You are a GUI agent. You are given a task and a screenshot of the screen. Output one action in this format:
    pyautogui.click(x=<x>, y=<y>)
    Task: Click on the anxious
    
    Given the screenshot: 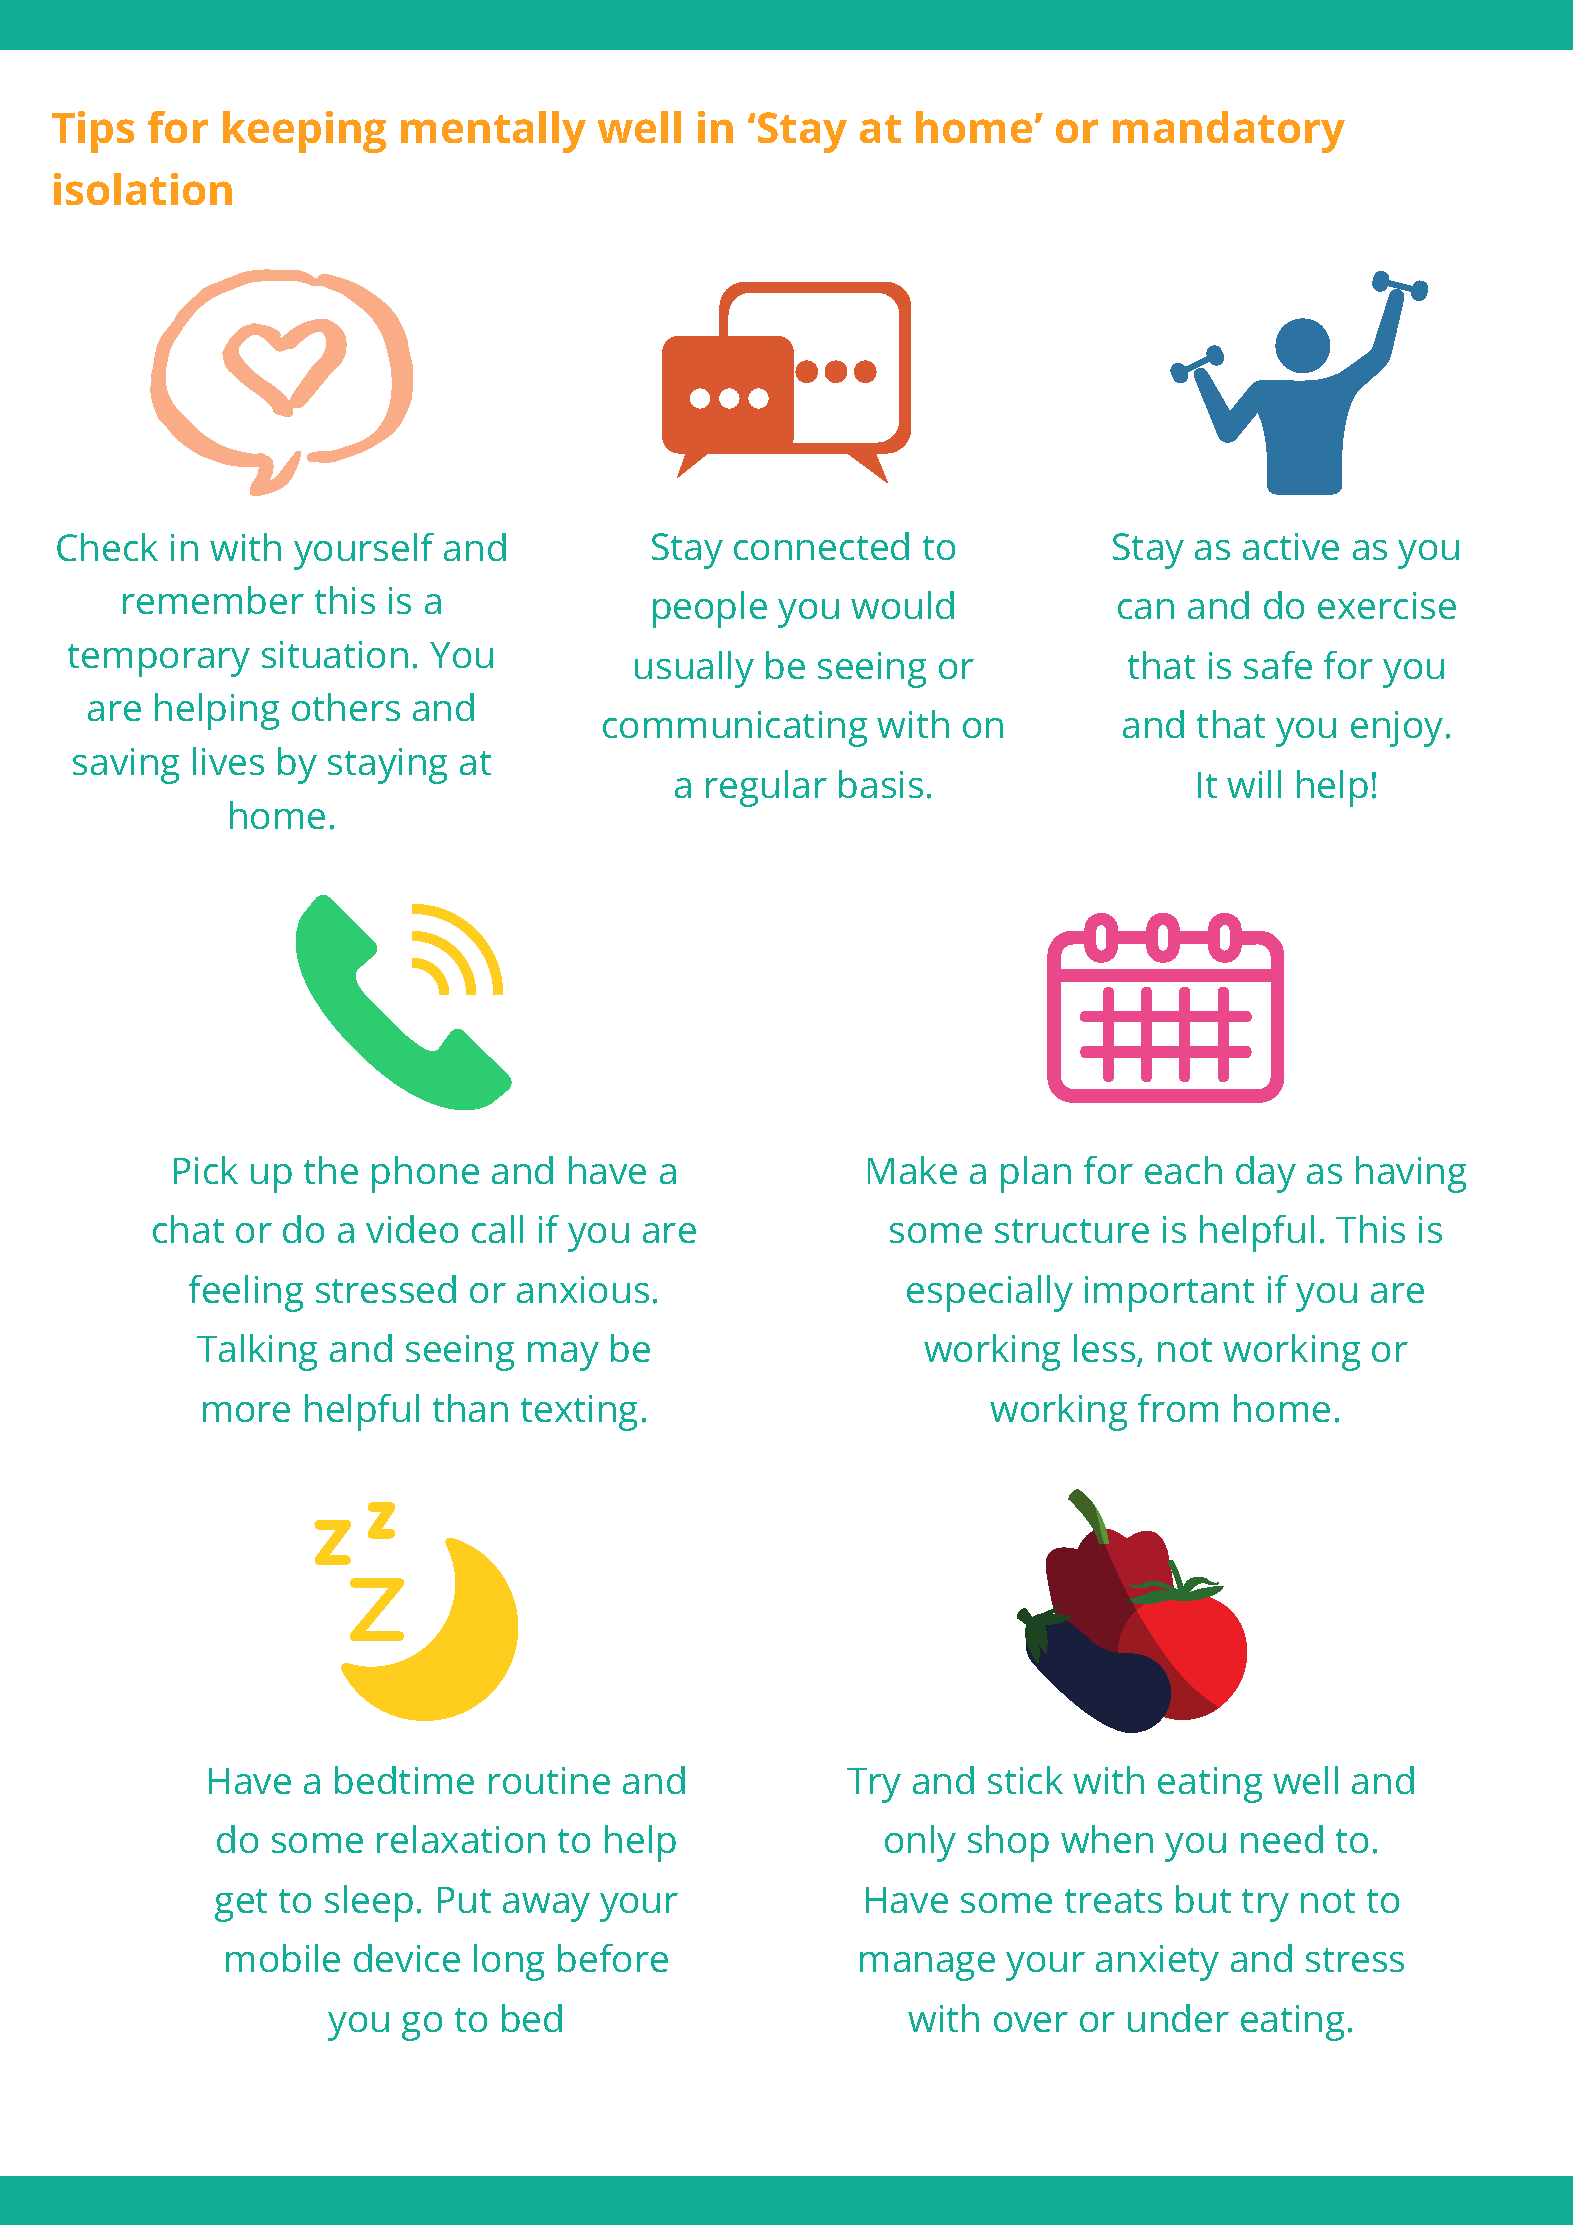 What is the action you would take?
    pyautogui.click(x=583, y=1289)
